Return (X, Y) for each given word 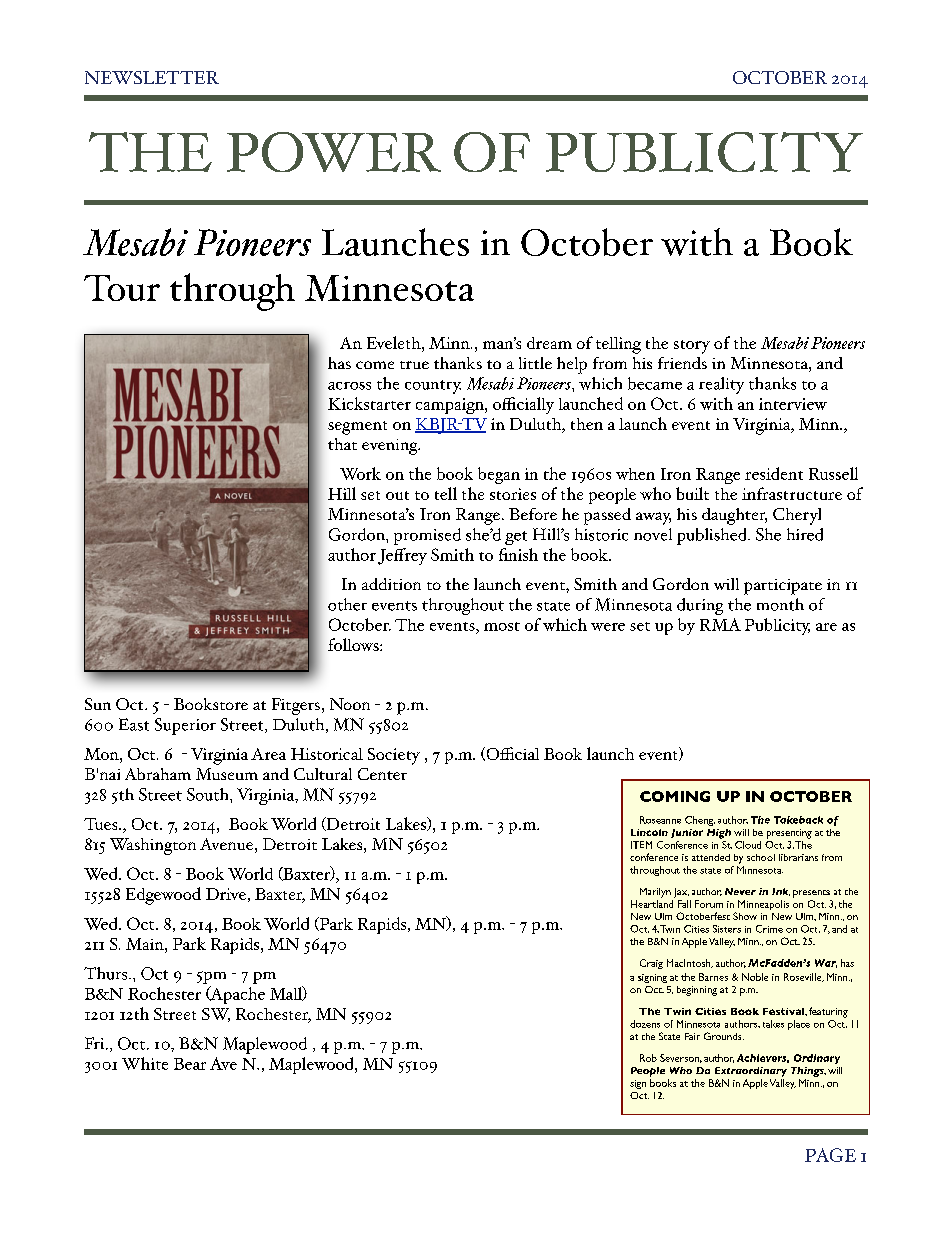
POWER (334, 152)
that (342, 444)
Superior (185, 726)
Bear (190, 1064)
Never (740, 891)
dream (549, 343)
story (692, 347)
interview (793, 404)
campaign (451, 406)
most (502, 626)
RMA (720, 624)
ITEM (641, 845)
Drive (226, 894)
